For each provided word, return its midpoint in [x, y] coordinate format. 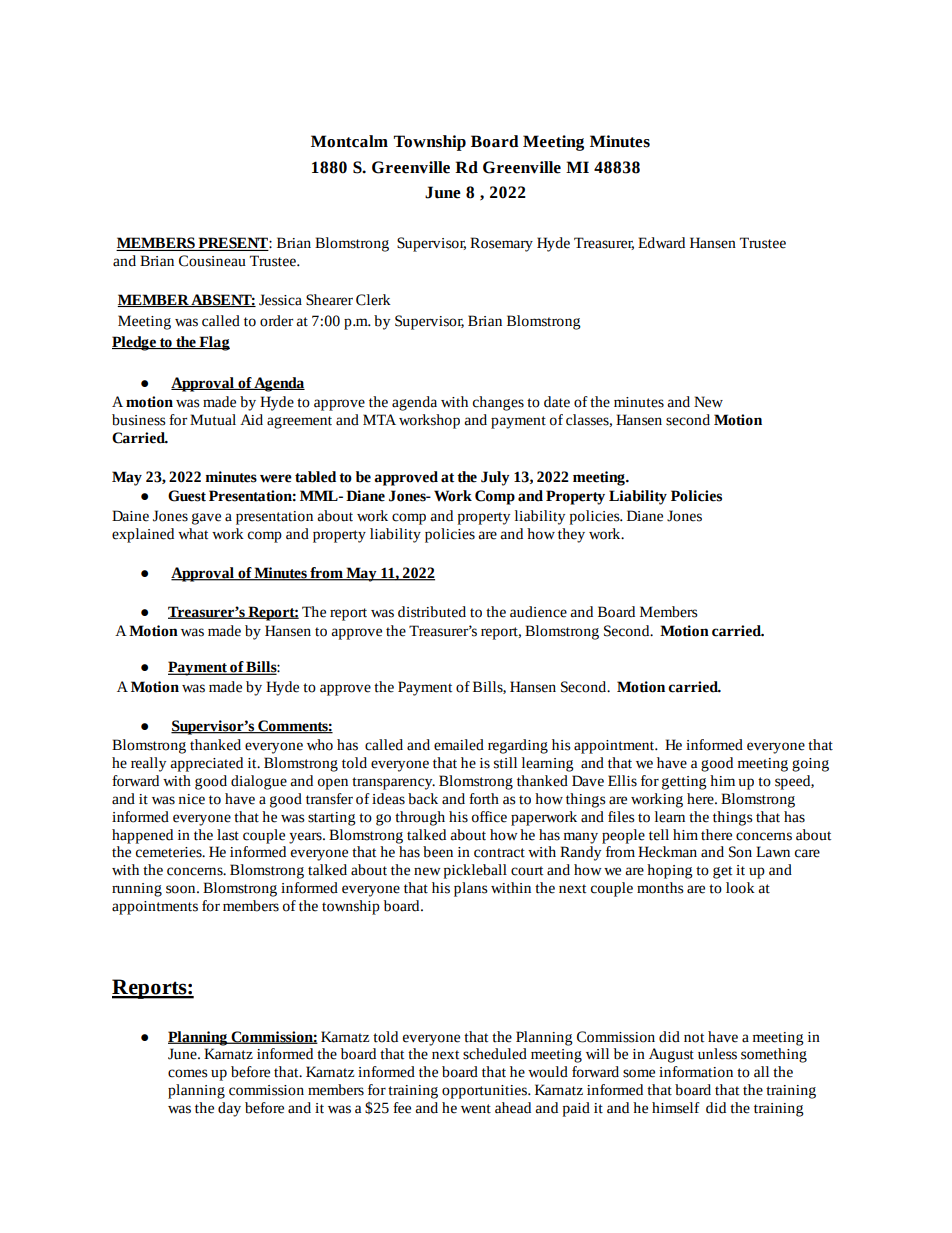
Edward [661, 243]
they [571, 535]
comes [188, 1073]
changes [498, 403]
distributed [432, 612]
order [276, 321]
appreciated [206, 764]
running [137, 890]
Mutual [213, 420]
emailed [459, 745]
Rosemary [501, 244]
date [557, 402]
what [193, 534]
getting [684, 783]
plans [471, 889]
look [740, 888]
